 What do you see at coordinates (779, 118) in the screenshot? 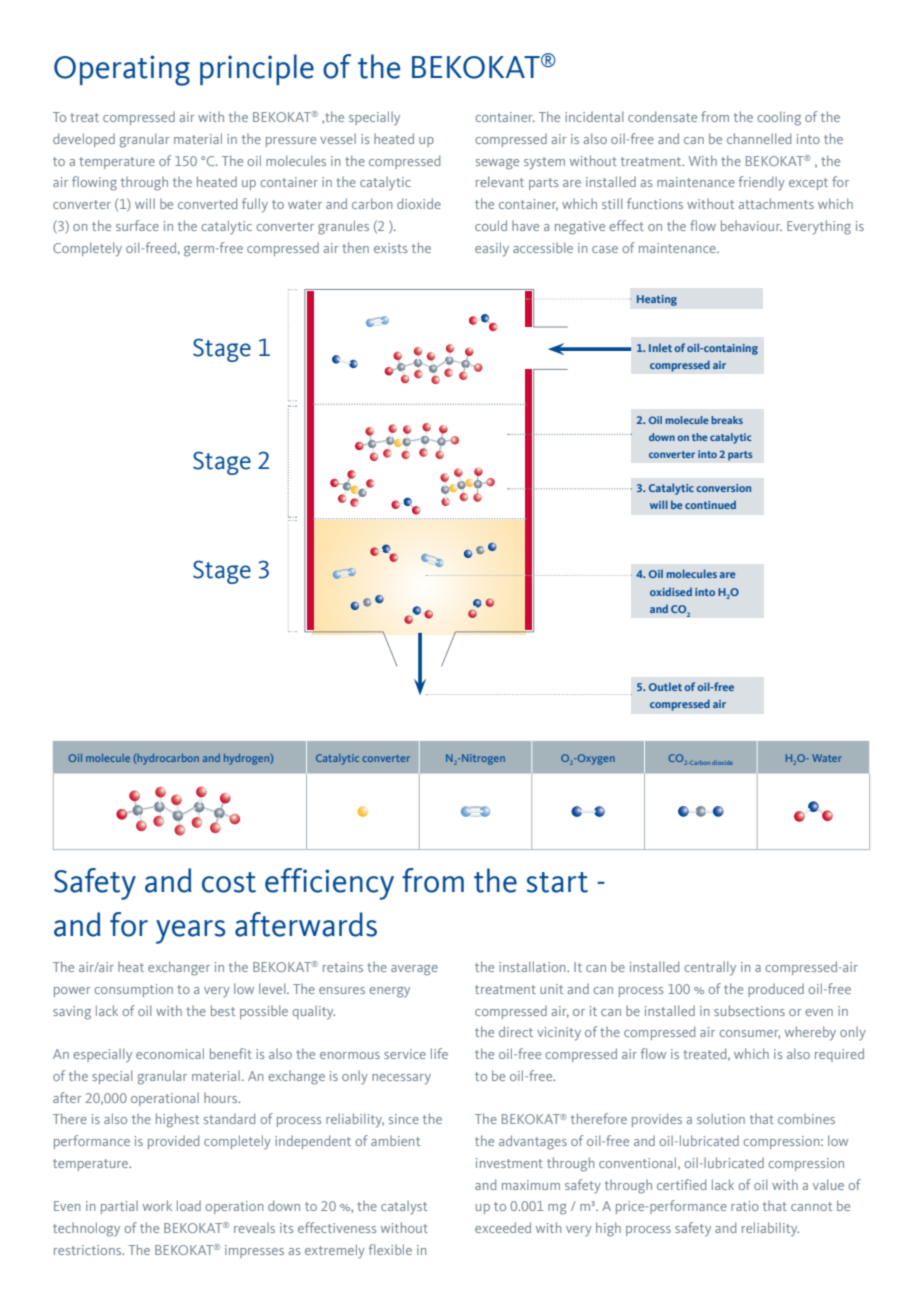
I see `cooling` at bounding box center [779, 118].
